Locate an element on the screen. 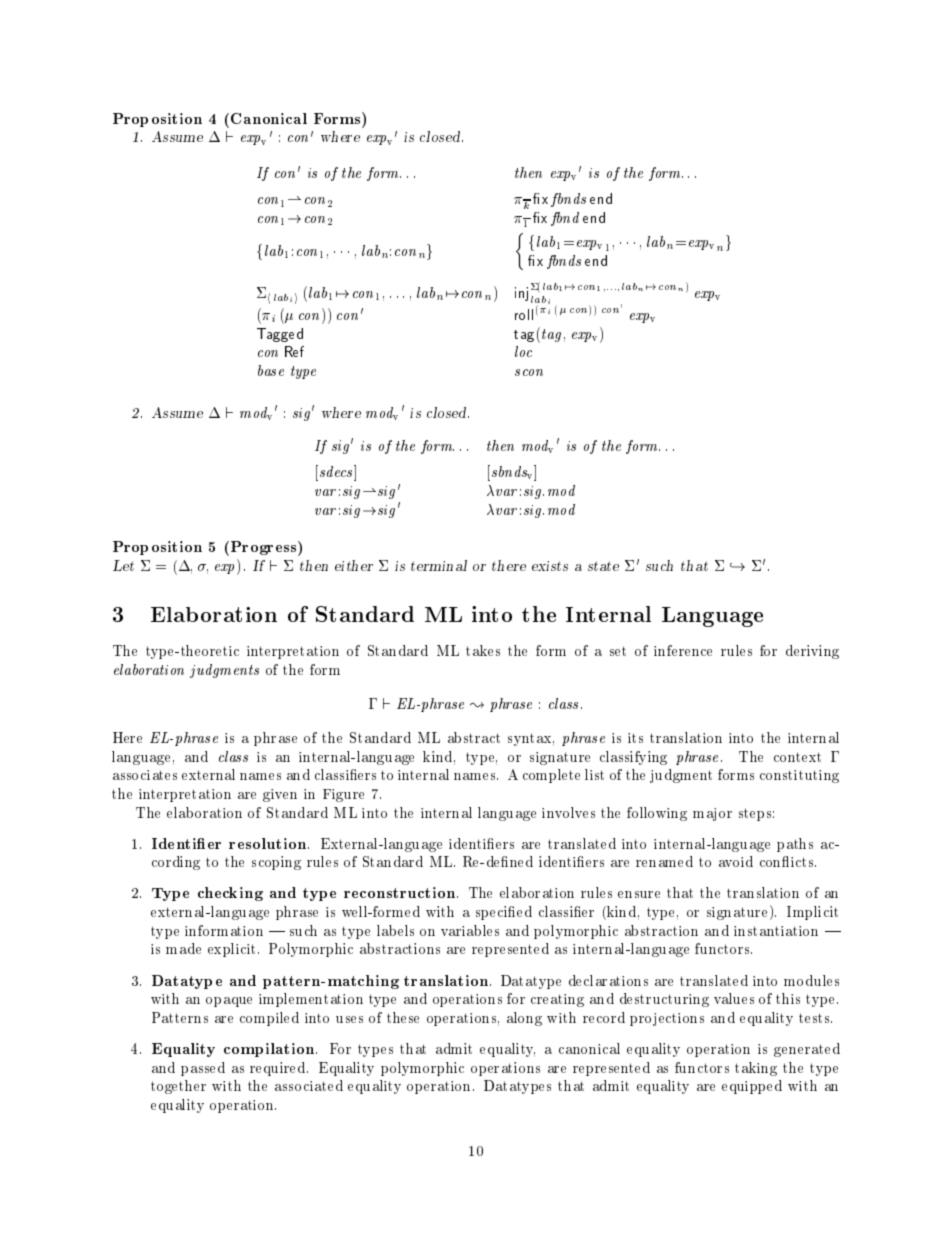 The height and width of the screenshot is (1233, 952). associates is located at coordinates (145, 775).
